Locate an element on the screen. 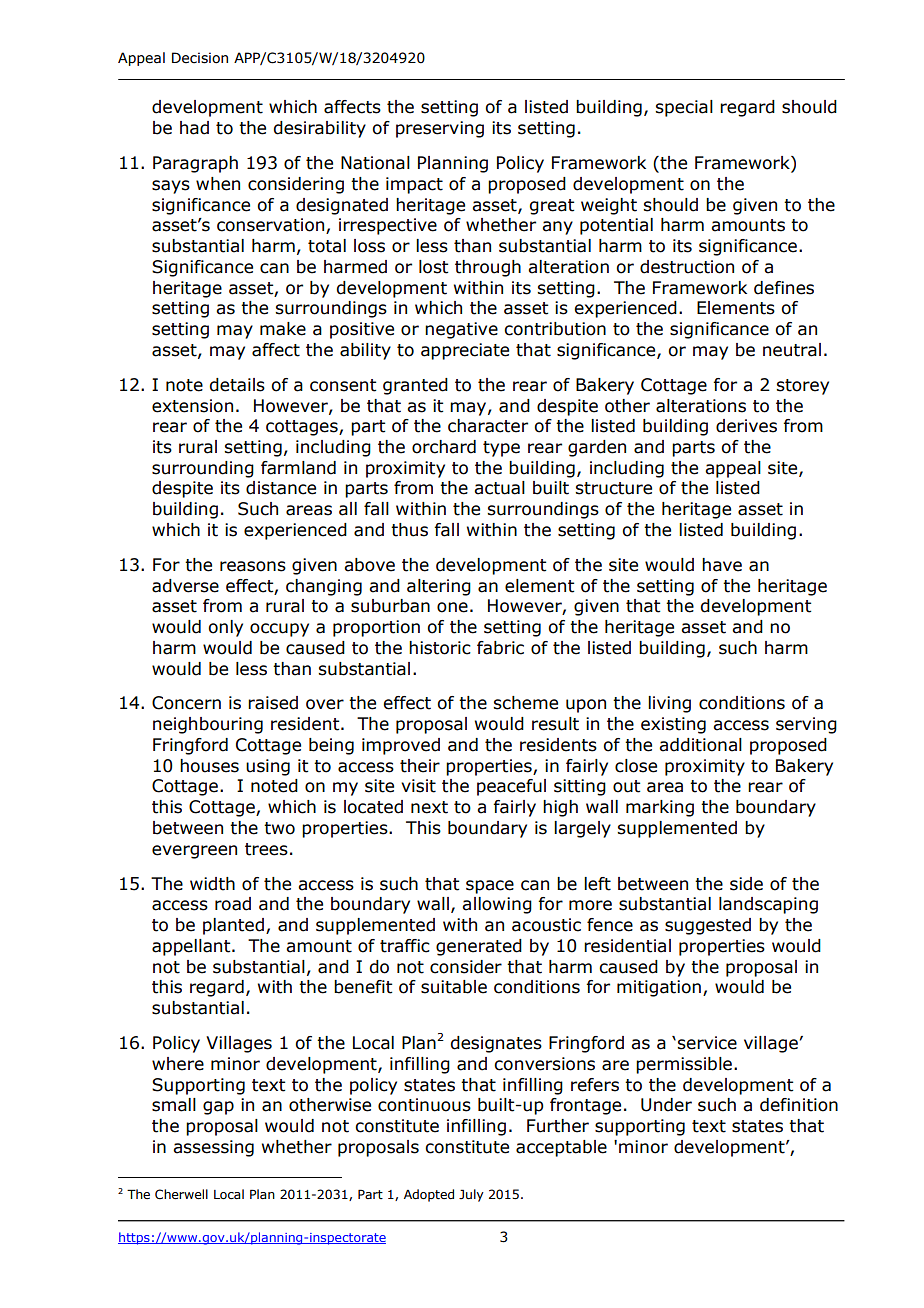 This screenshot has width=924, height=1308. only is located at coordinates (225, 628).
